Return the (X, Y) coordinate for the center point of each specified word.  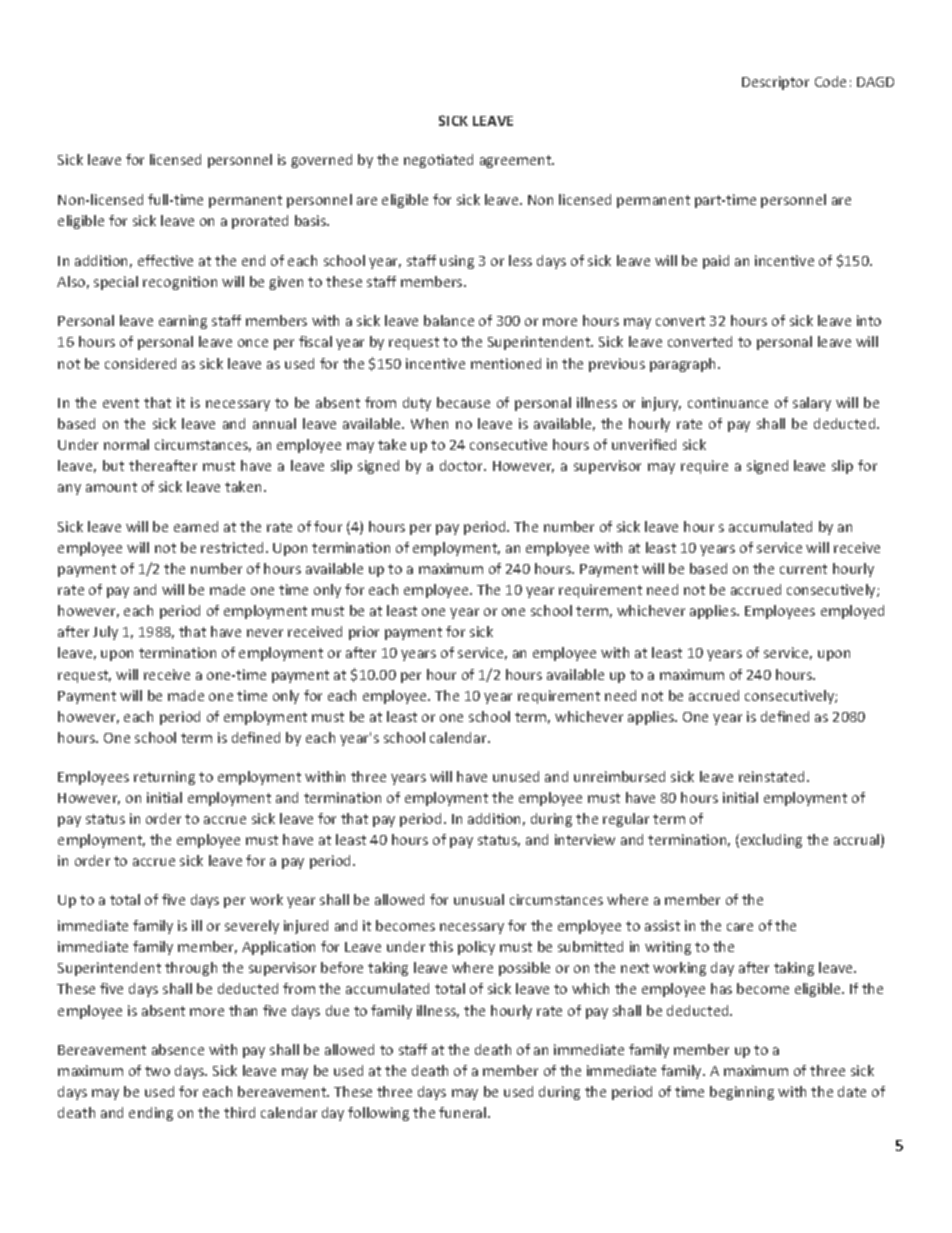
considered (140, 363)
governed (321, 161)
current (803, 569)
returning (164, 778)
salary (812, 404)
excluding (771, 841)
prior (364, 633)
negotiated (438, 161)
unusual (479, 899)
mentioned (506, 363)
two (157, 1071)
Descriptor (775, 83)
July (105, 633)
